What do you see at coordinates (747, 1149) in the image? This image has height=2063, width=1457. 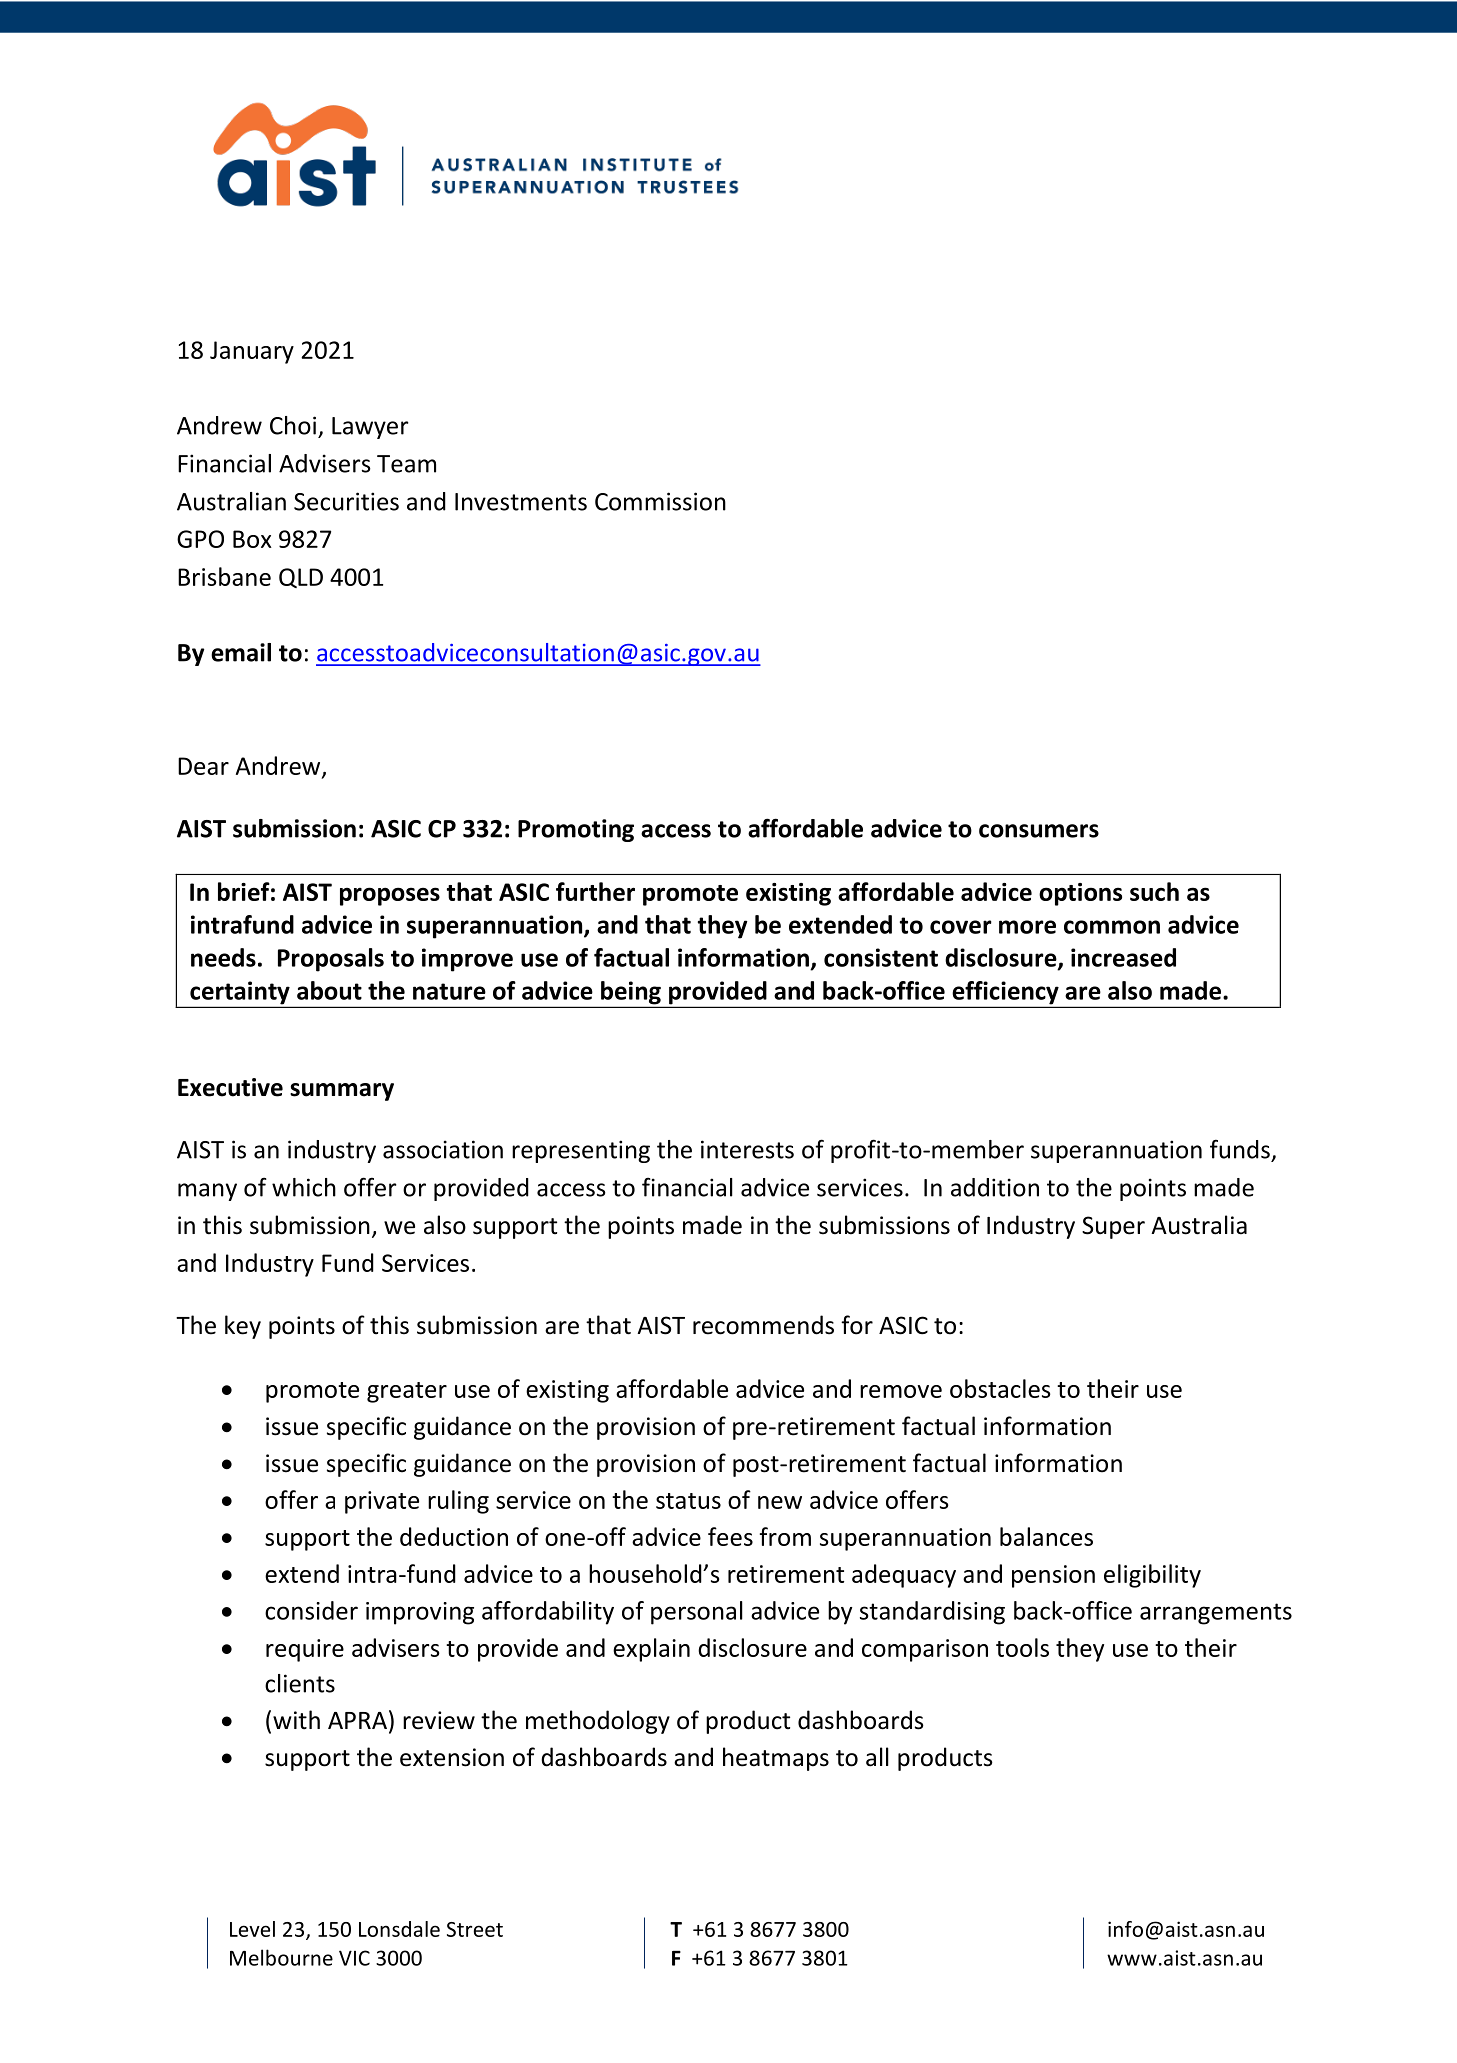 I see `interests` at bounding box center [747, 1149].
